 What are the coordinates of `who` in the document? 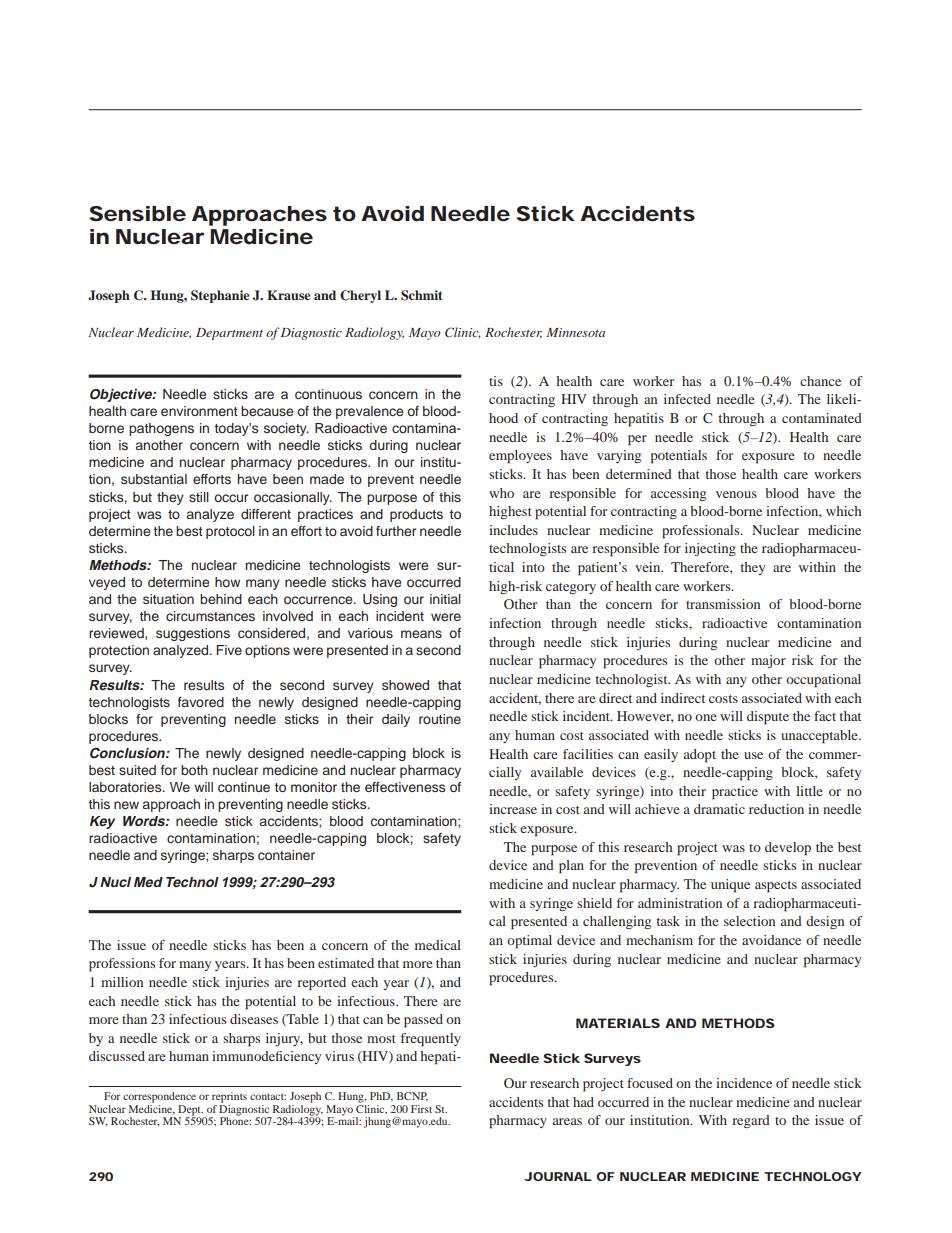 It's located at (501, 493).
